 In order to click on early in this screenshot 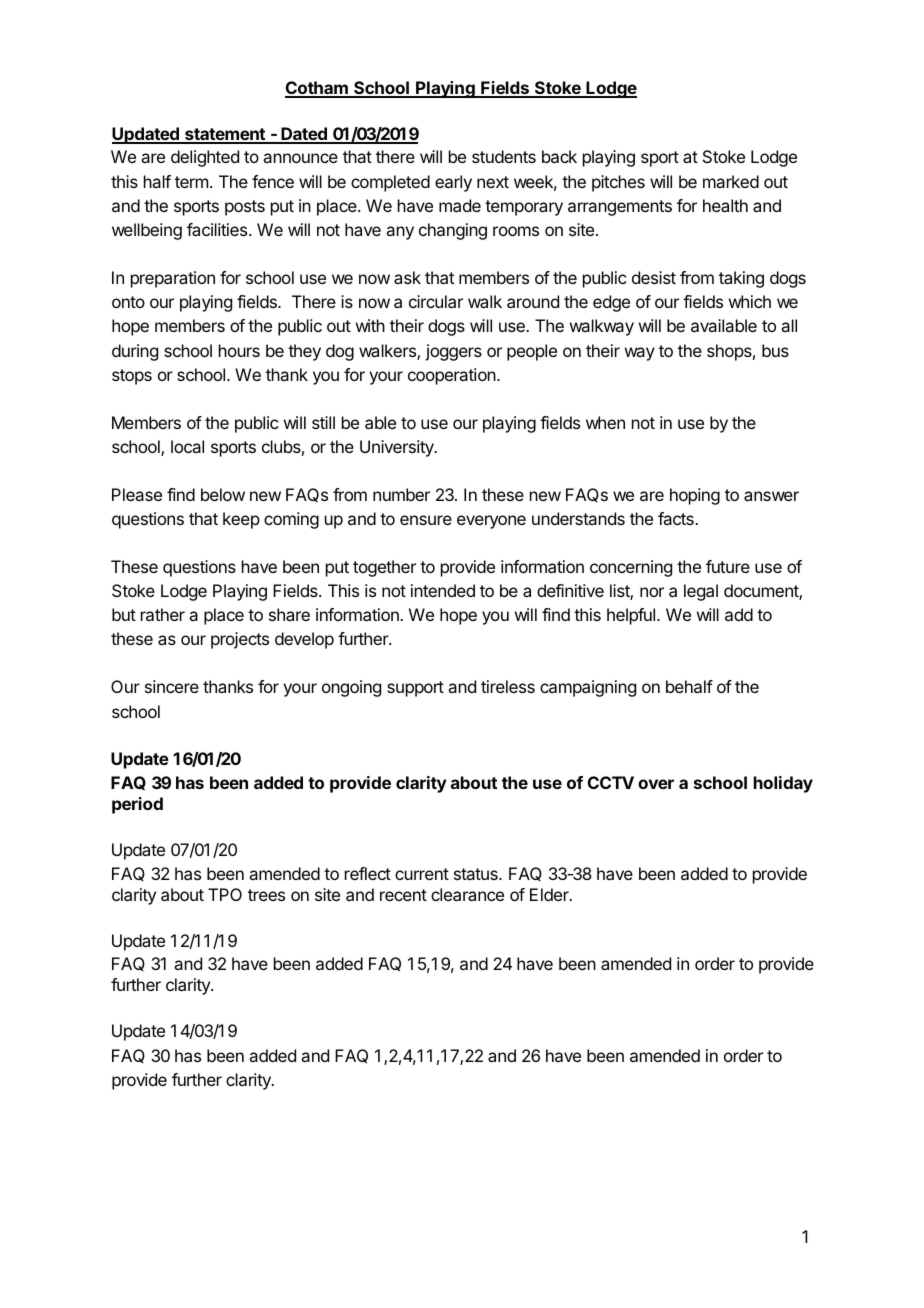, I will do `click(453, 183)`.
